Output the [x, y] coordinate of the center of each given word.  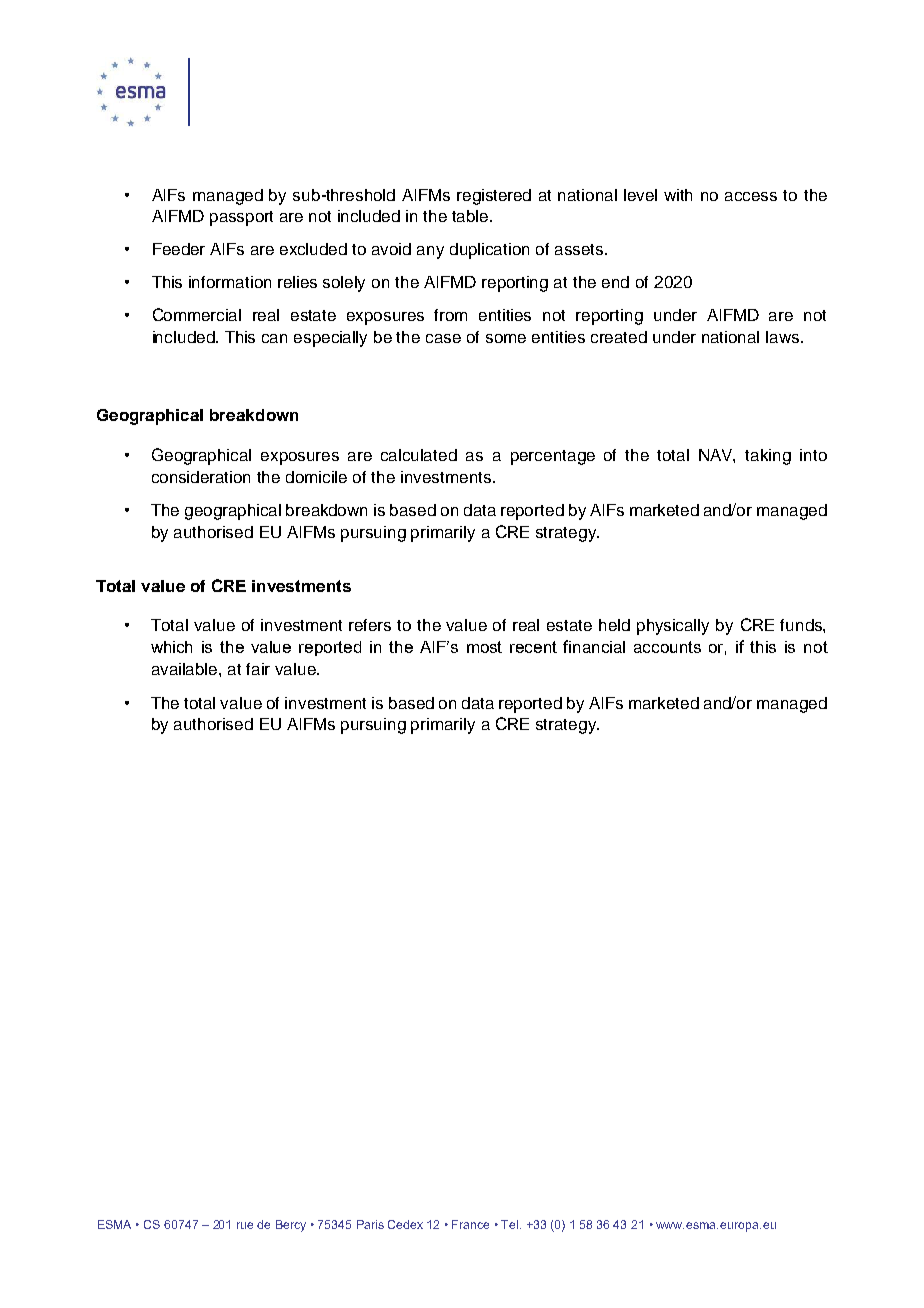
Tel [511, 1224]
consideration [201, 477]
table [471, 216]
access [751, 196]
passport [241, 218]
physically [673, 627]
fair [258, 669]
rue [245, 1225]
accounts [667, 647]
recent [533, 647]
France [470, 1224]
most [484, 647]
